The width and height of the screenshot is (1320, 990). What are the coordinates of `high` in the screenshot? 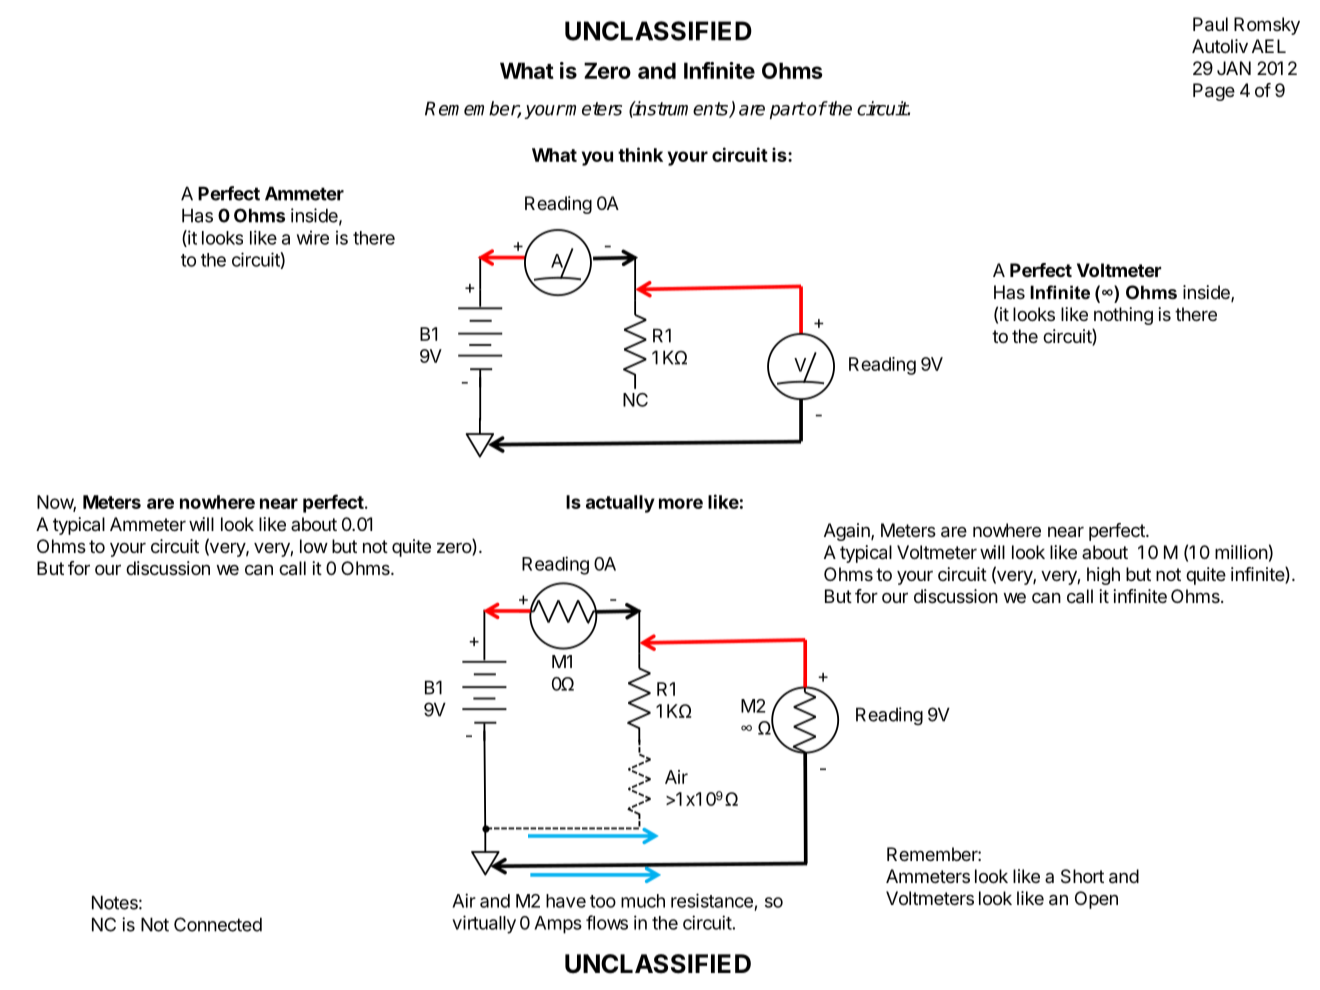 It's located at (1103, 576).
